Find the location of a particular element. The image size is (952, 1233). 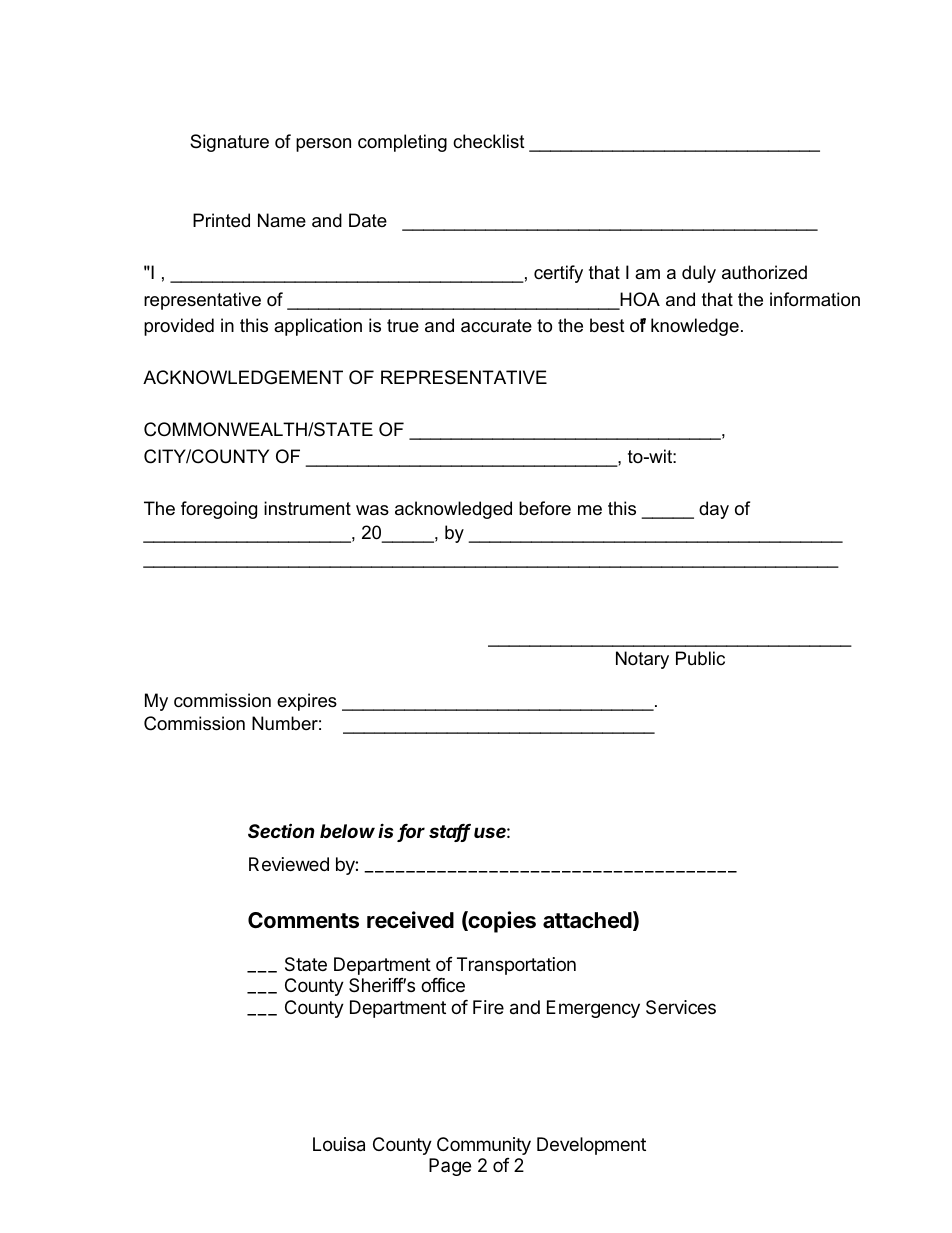

checklist is located at coordinates (489, 141).
